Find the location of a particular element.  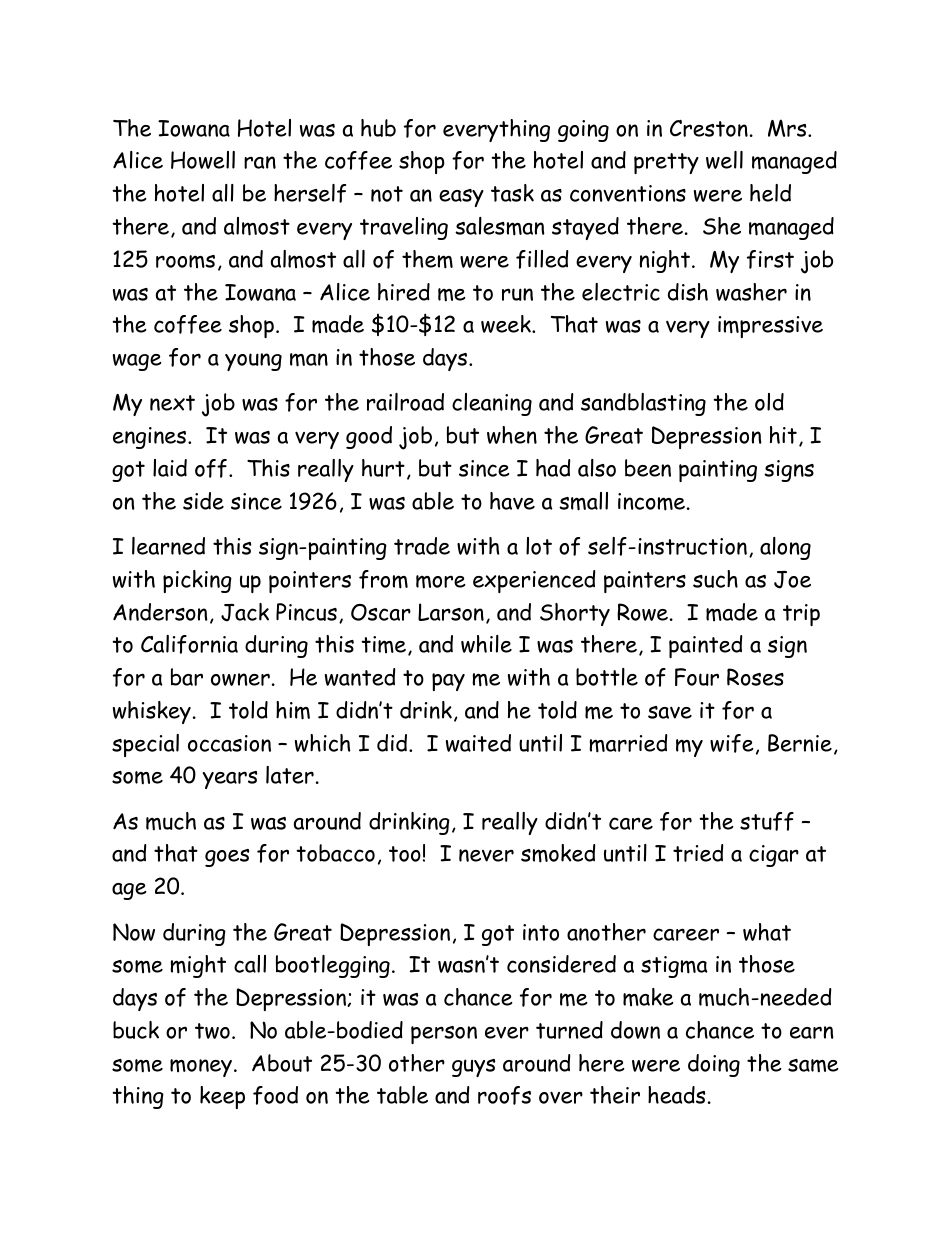

held is located at coordinates (770, 193).
